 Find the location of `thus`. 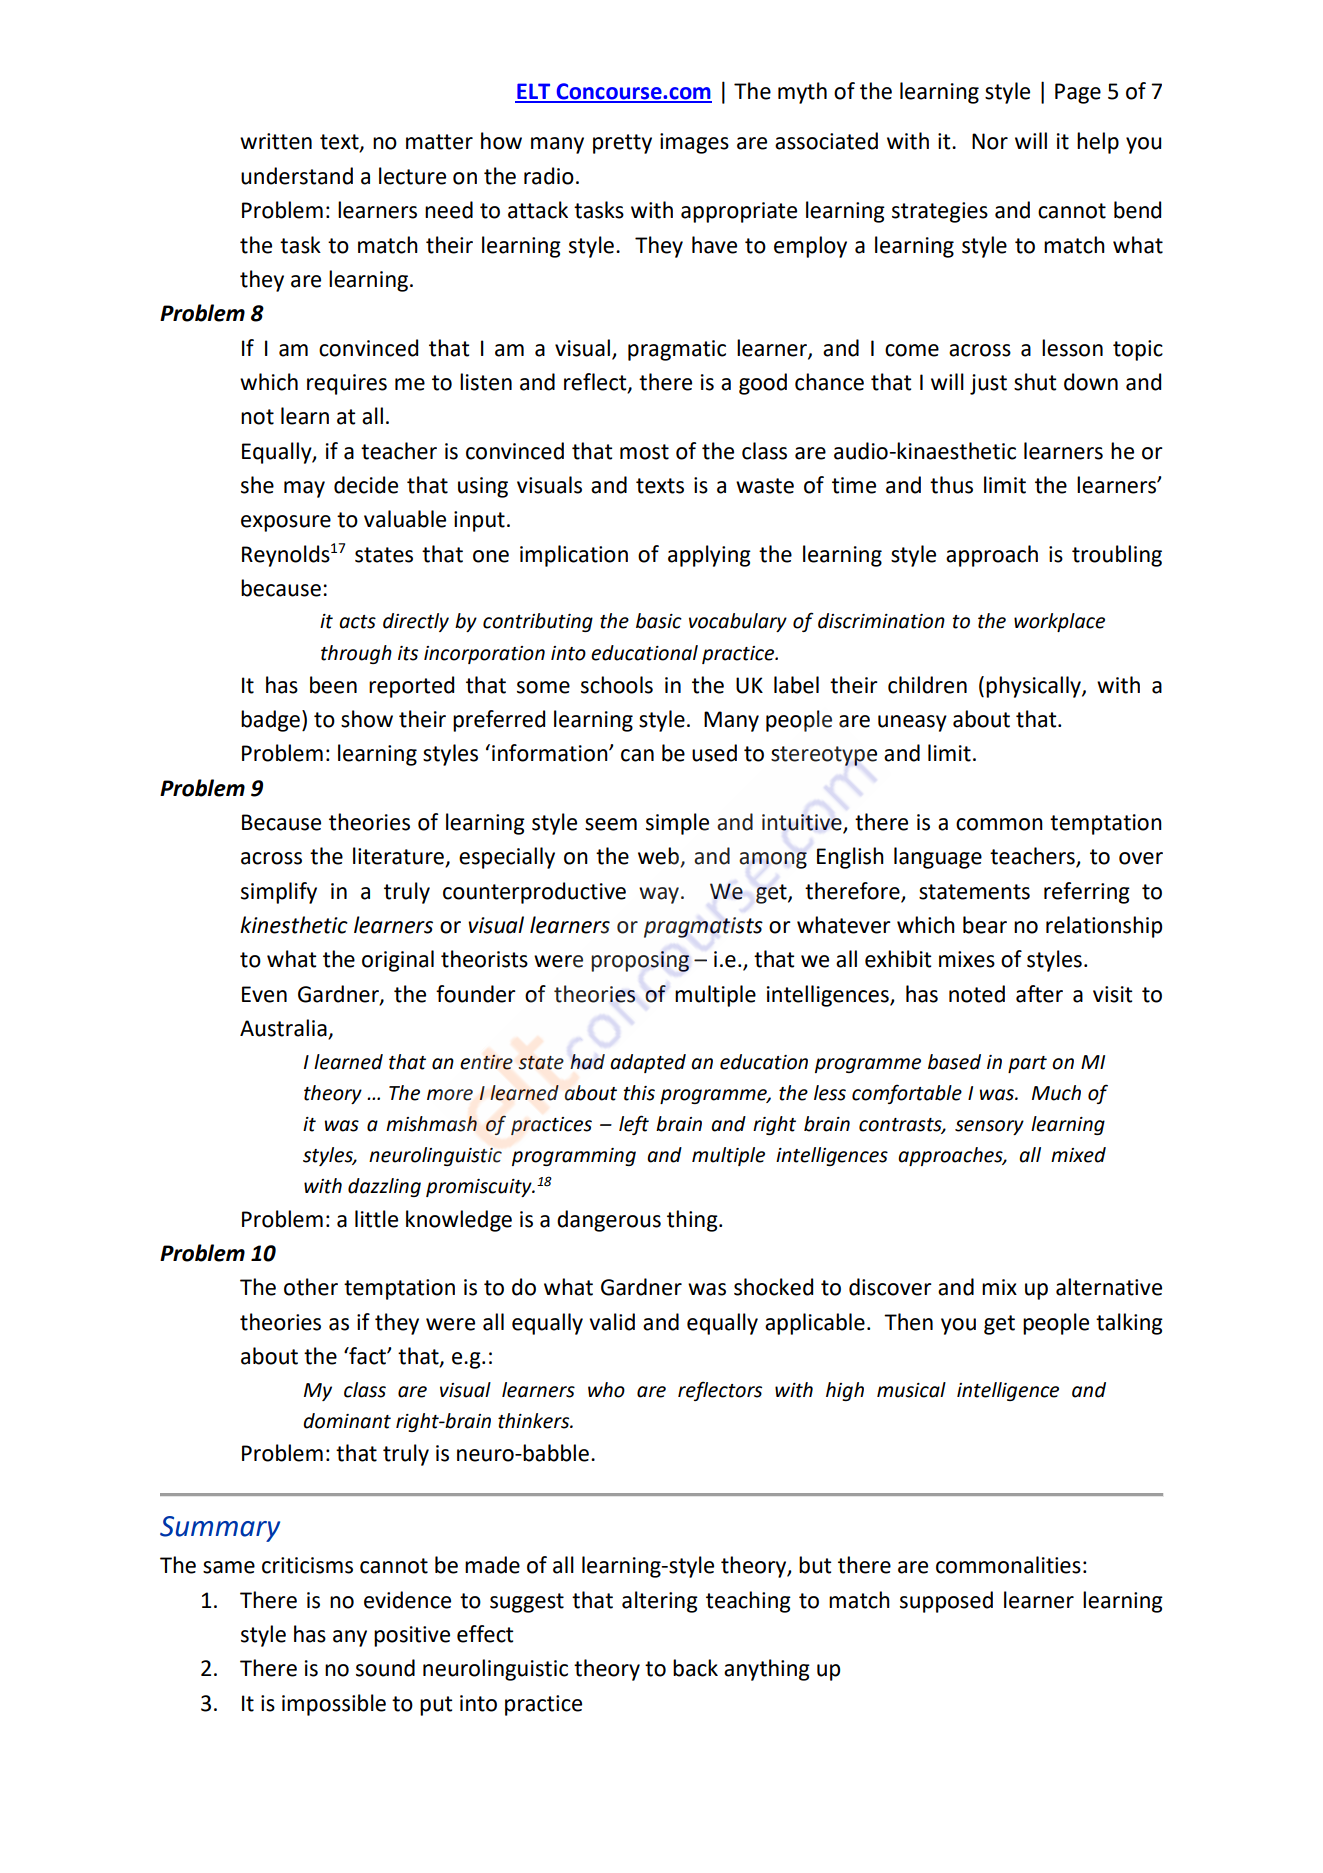

thus is located at coordinates (951, 485).
